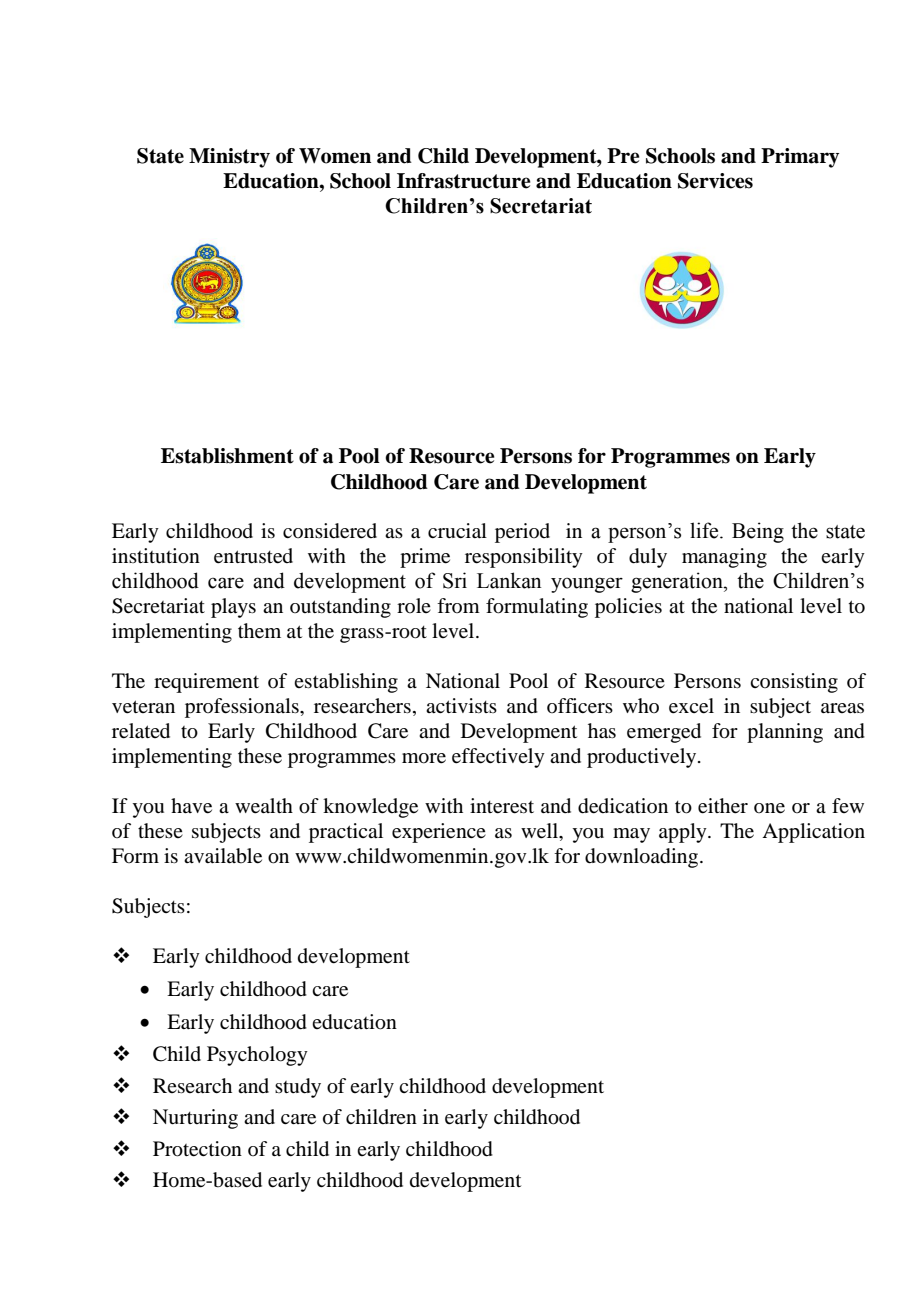 The width and height of the image is (924, 1308). I want to click on Ministry, so click(229, 158).
